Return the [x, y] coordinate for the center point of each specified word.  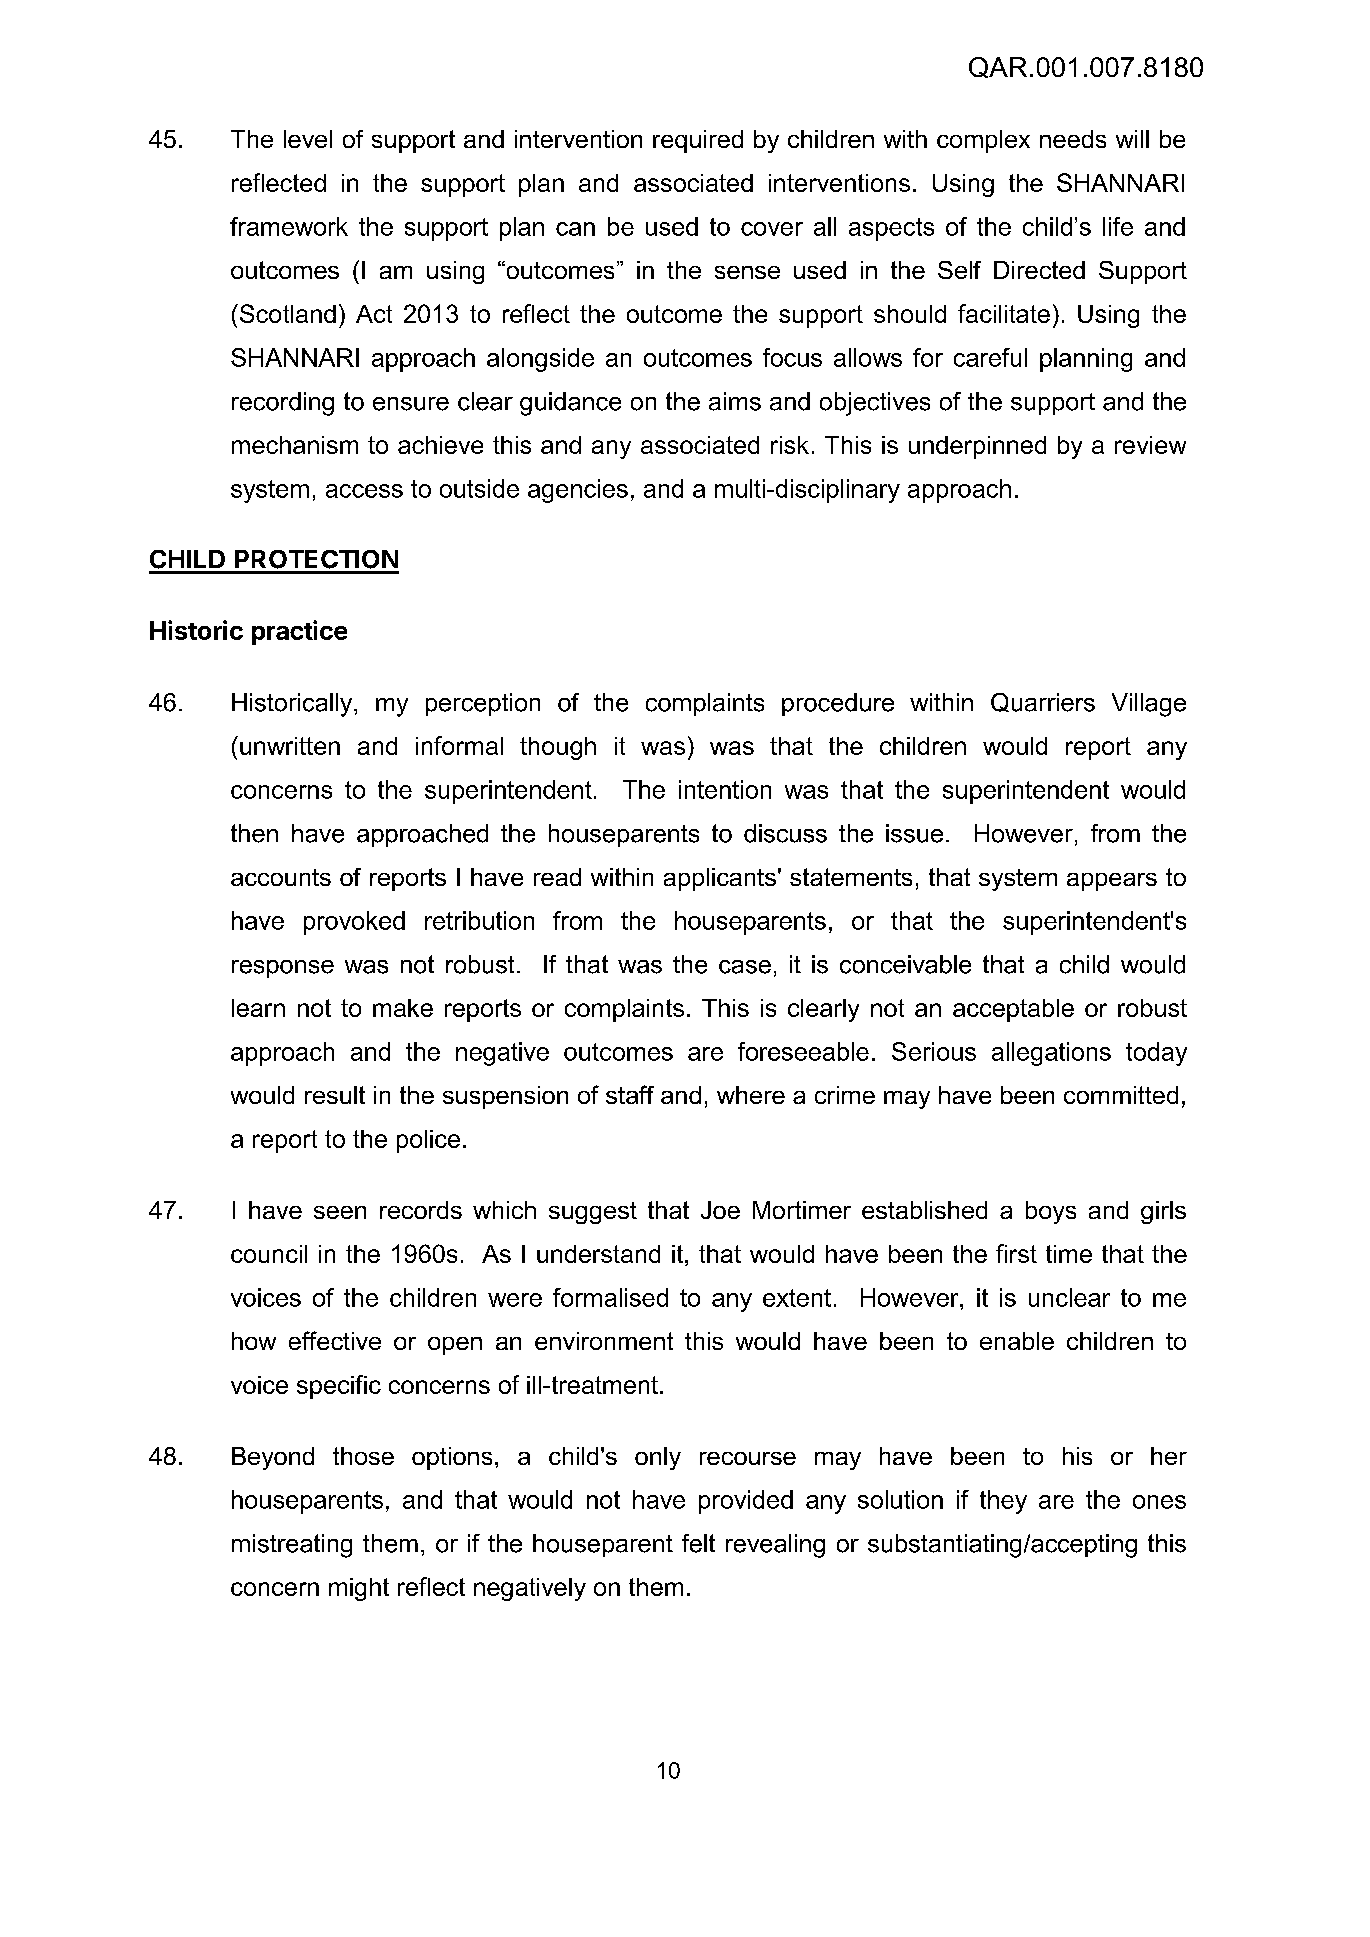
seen [340, 1212]
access [364, 491]
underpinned [977, 447]
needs [1073, 139]
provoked [354, 923]
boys [1051, 1212]
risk [790, 445]
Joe [720, 1210]
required [698, 141]
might [359, 1589]
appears [1112, 882]
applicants [720, 879]
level [308, 139]
